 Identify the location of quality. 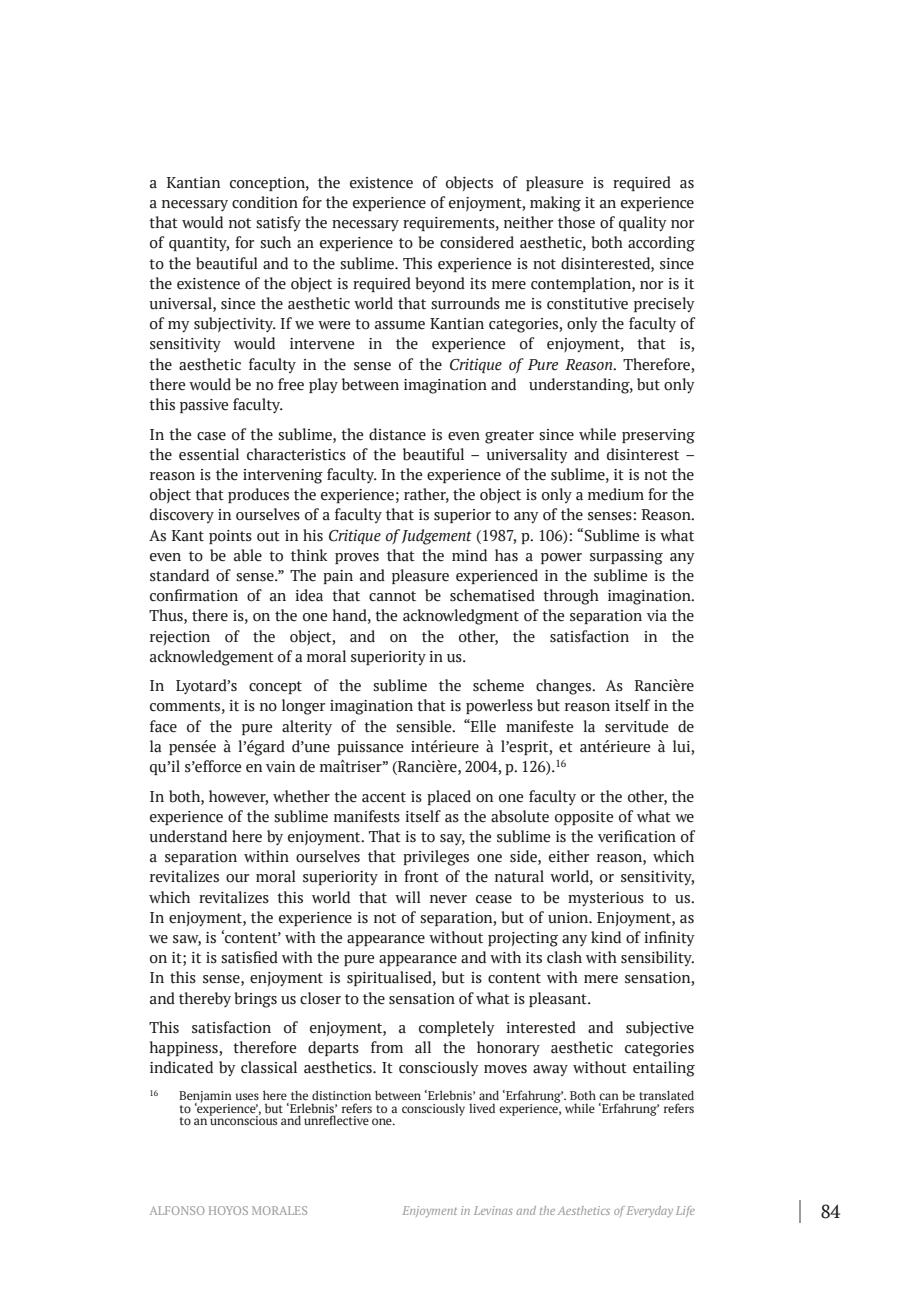
(643, 224).
